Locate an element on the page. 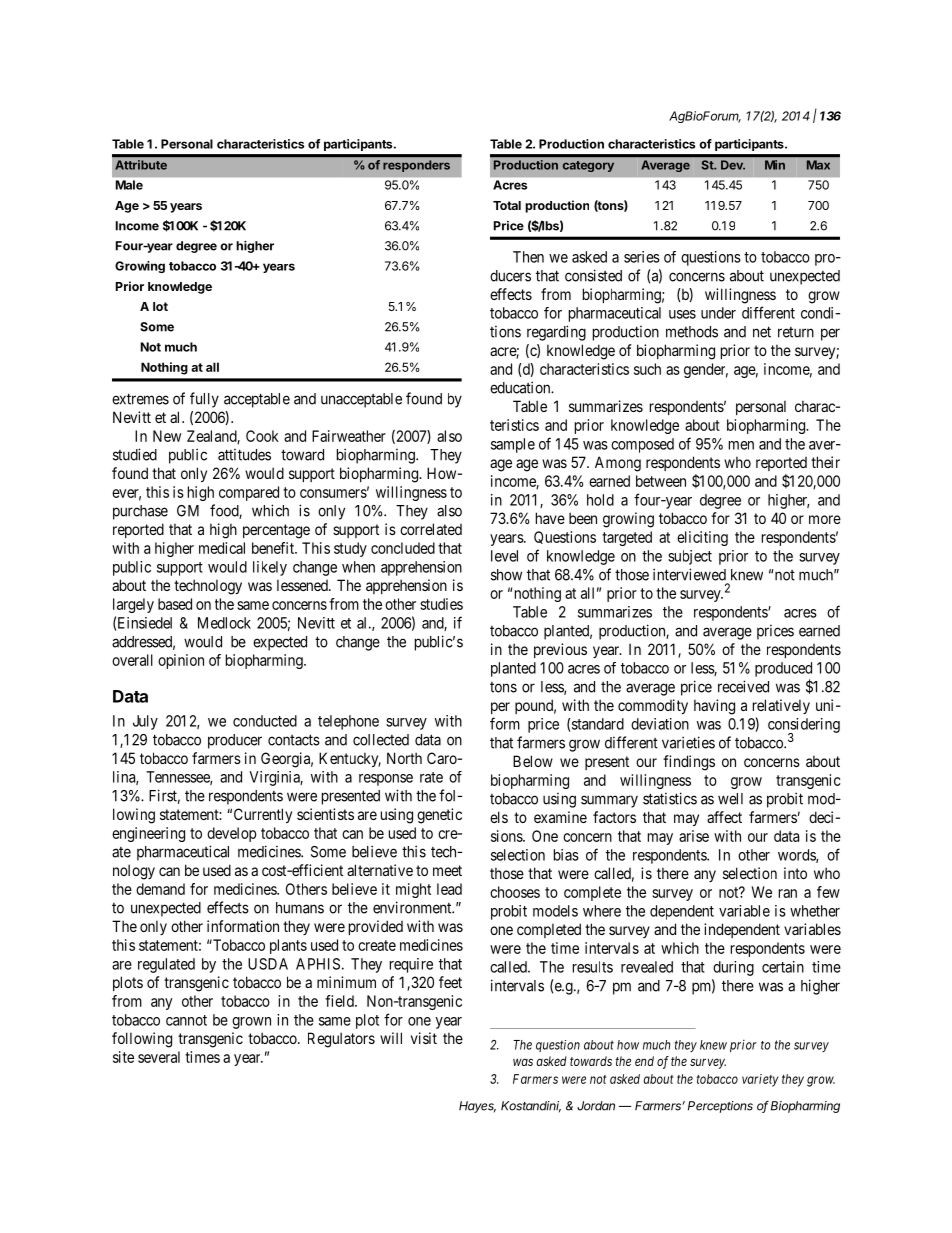  produced is located at coordinates (783, 669).
